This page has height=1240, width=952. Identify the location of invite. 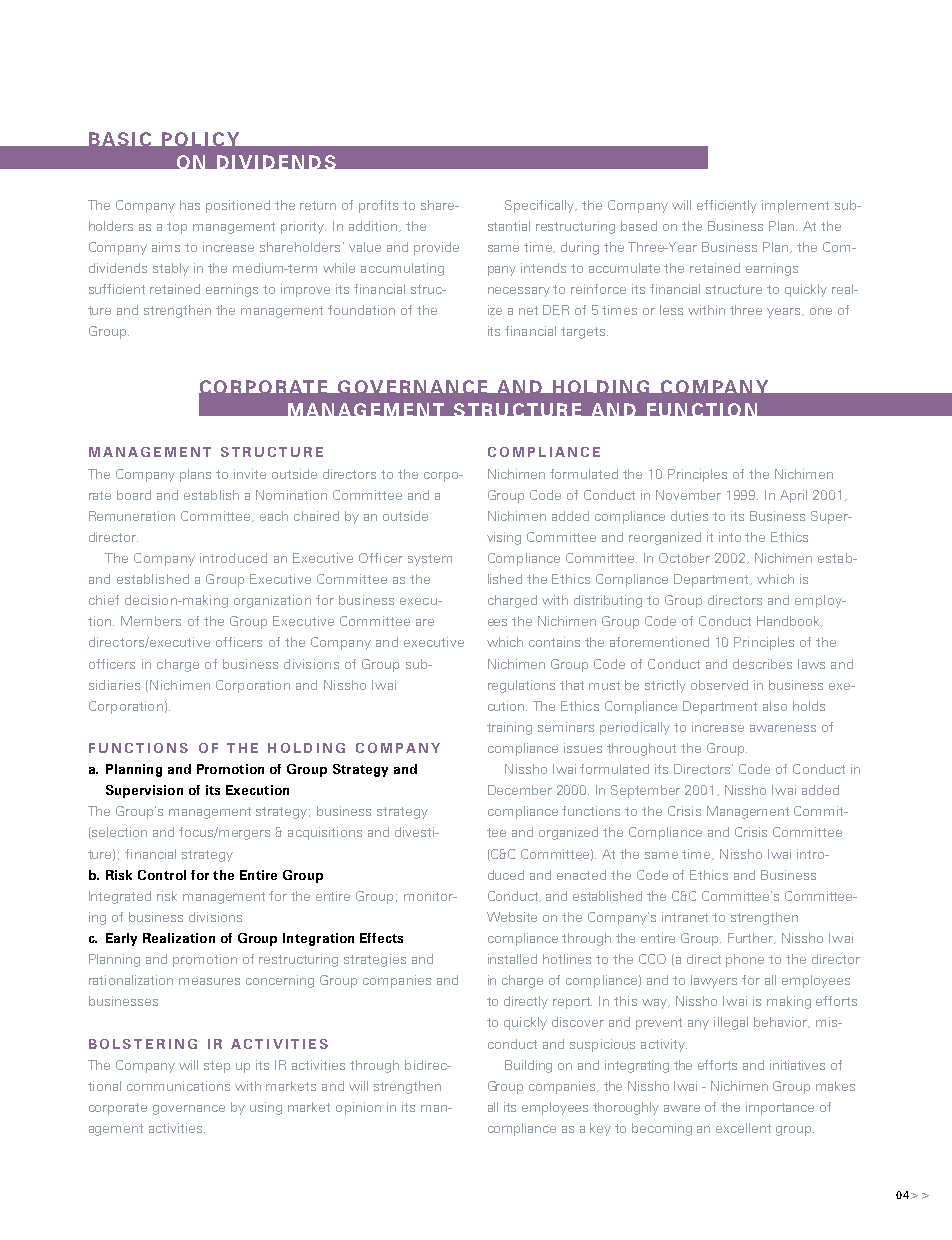
(250, 474).
